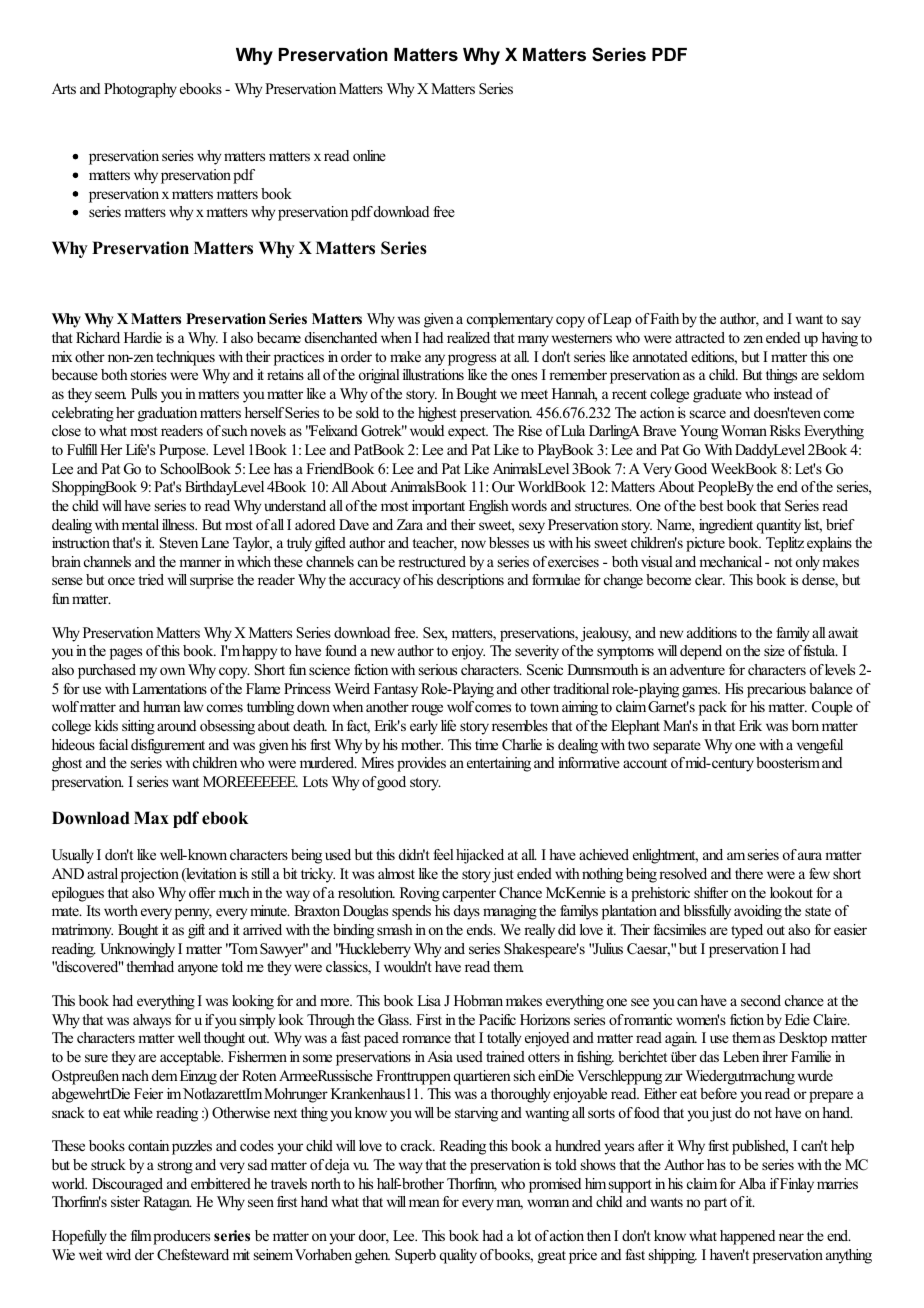 This screenshot has height=1308, width=924. What do you see at coordinates (125, 1201) in the screenshot?
I see `sister` at bounding box center [125, 1201].
